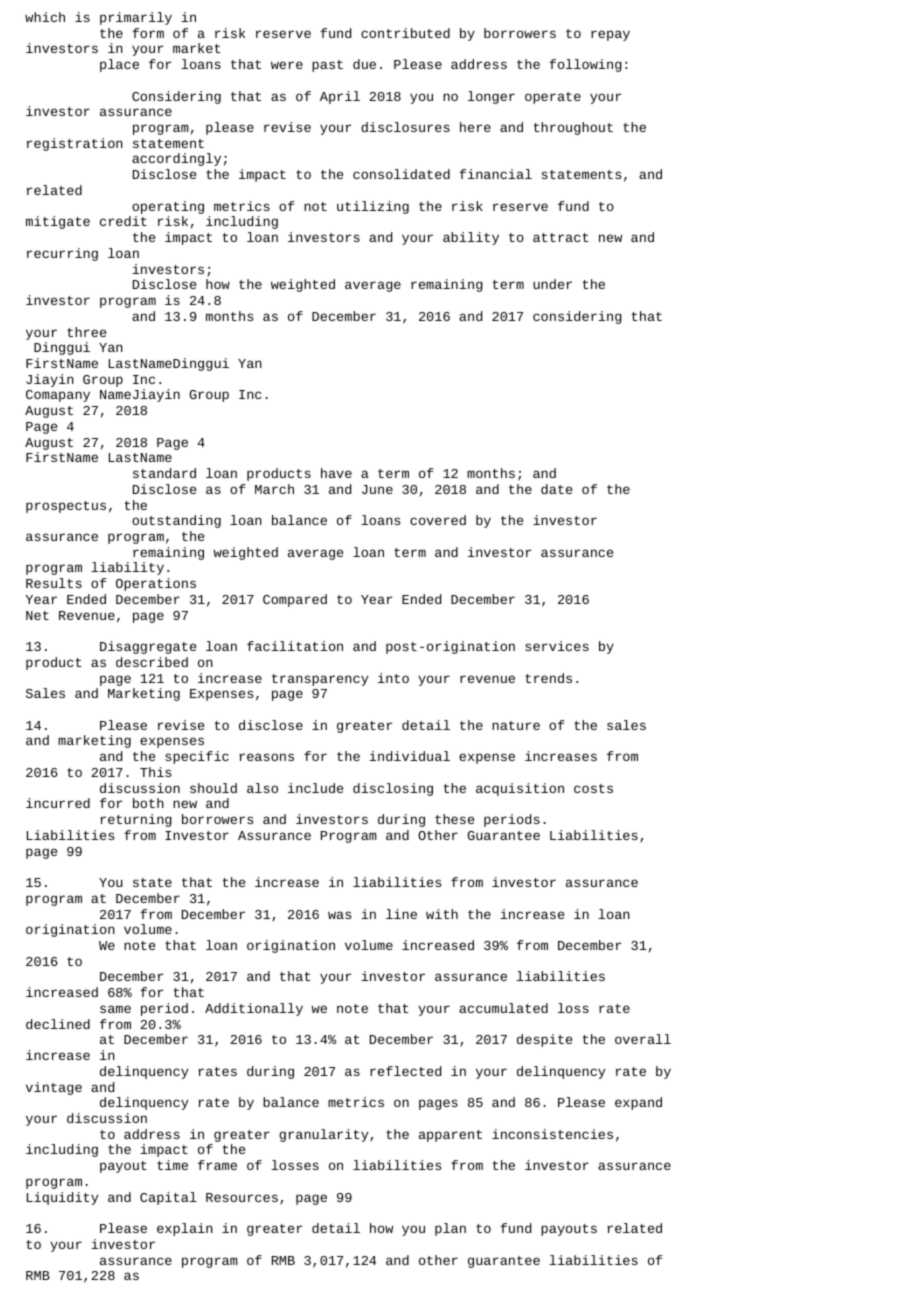 The height and width of the image is (1308, 924). Describe the element at coordinates (62, 1198) in the image. I see `Liquidity` at that location.
